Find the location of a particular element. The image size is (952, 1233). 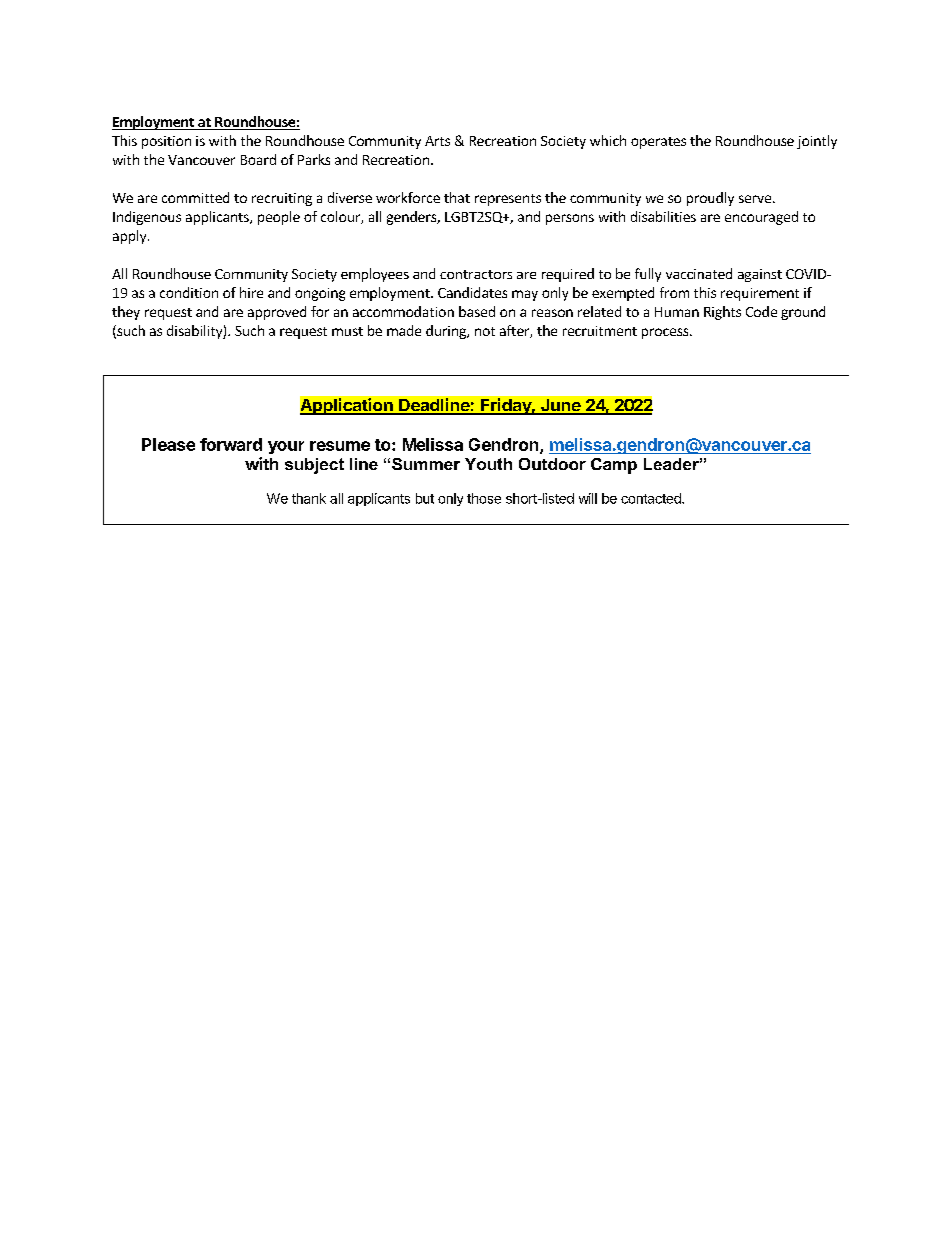

contractors is located at coordinates (476, 274).
